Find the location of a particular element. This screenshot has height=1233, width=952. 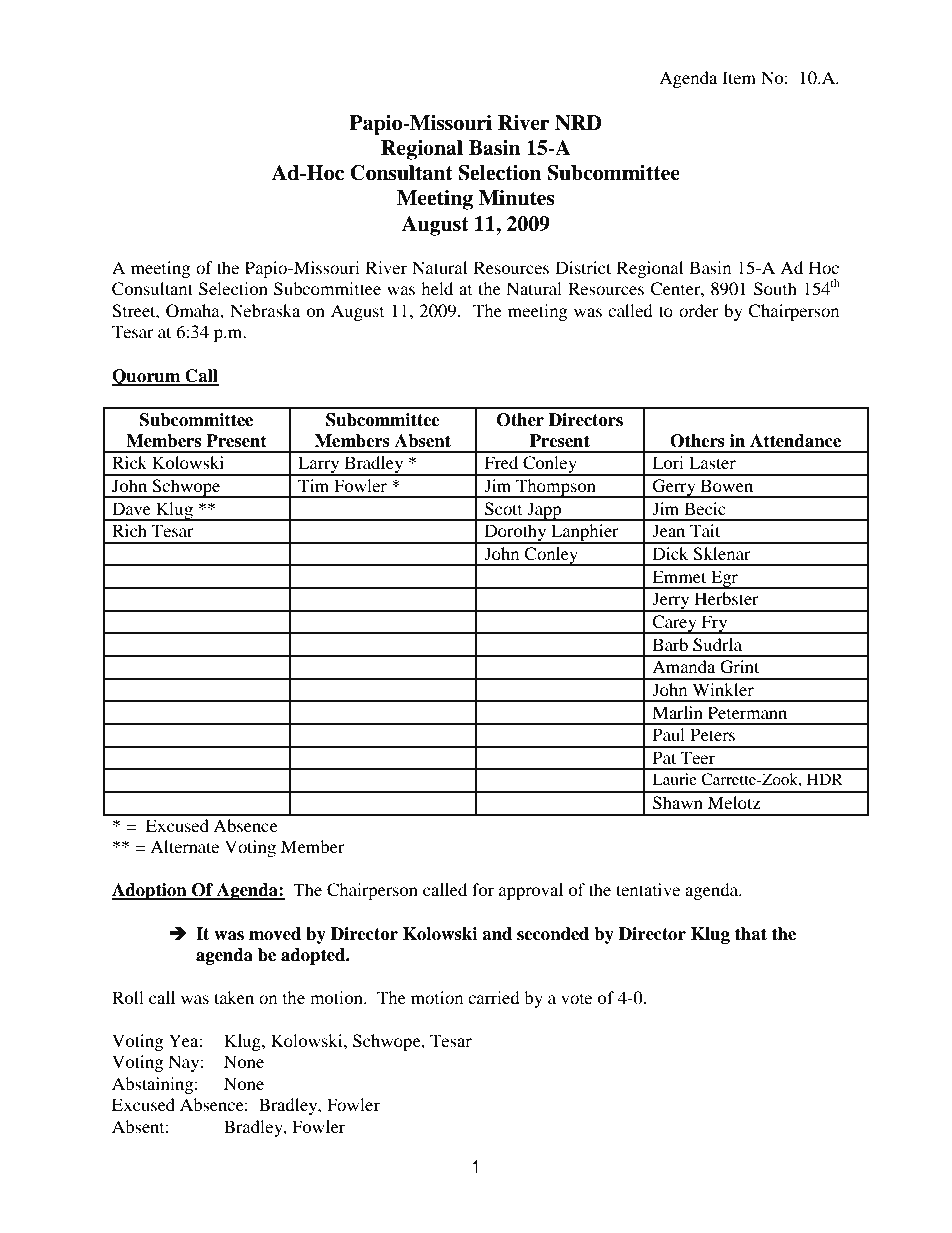

Rich is located at coordinates (129, 530).
